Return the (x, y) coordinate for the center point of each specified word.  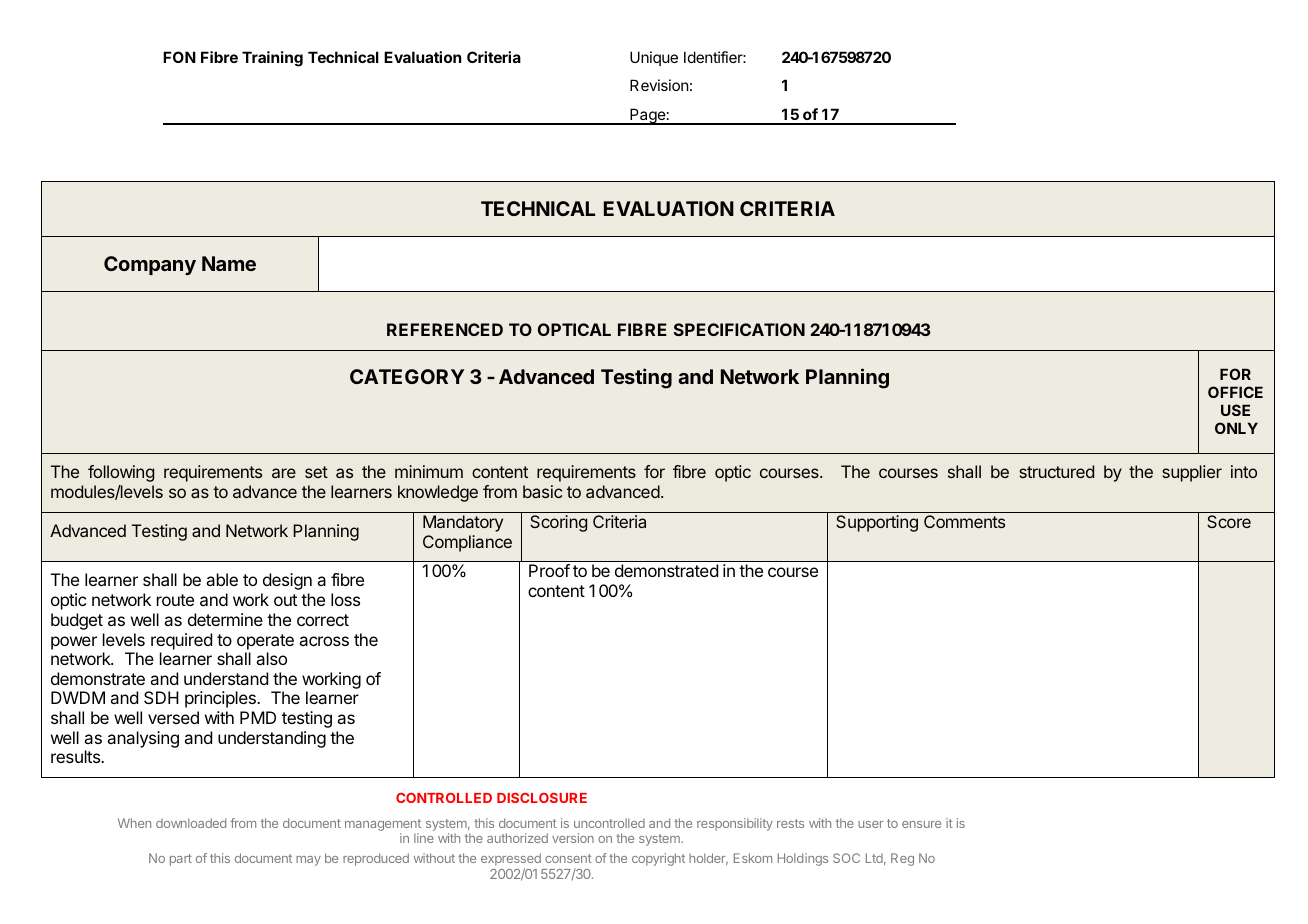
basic (542, 491)
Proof (549, 570)
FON (179, 57)
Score (1229, 521)
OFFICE (1235, 392)
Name (229, 263)
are (284, 473)
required (181, 641)
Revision (659, 85)
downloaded (191, 823)
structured (1056, 471)
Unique (654, 58)
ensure (921, 824)
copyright (658, 859)
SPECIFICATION (739, 329)
